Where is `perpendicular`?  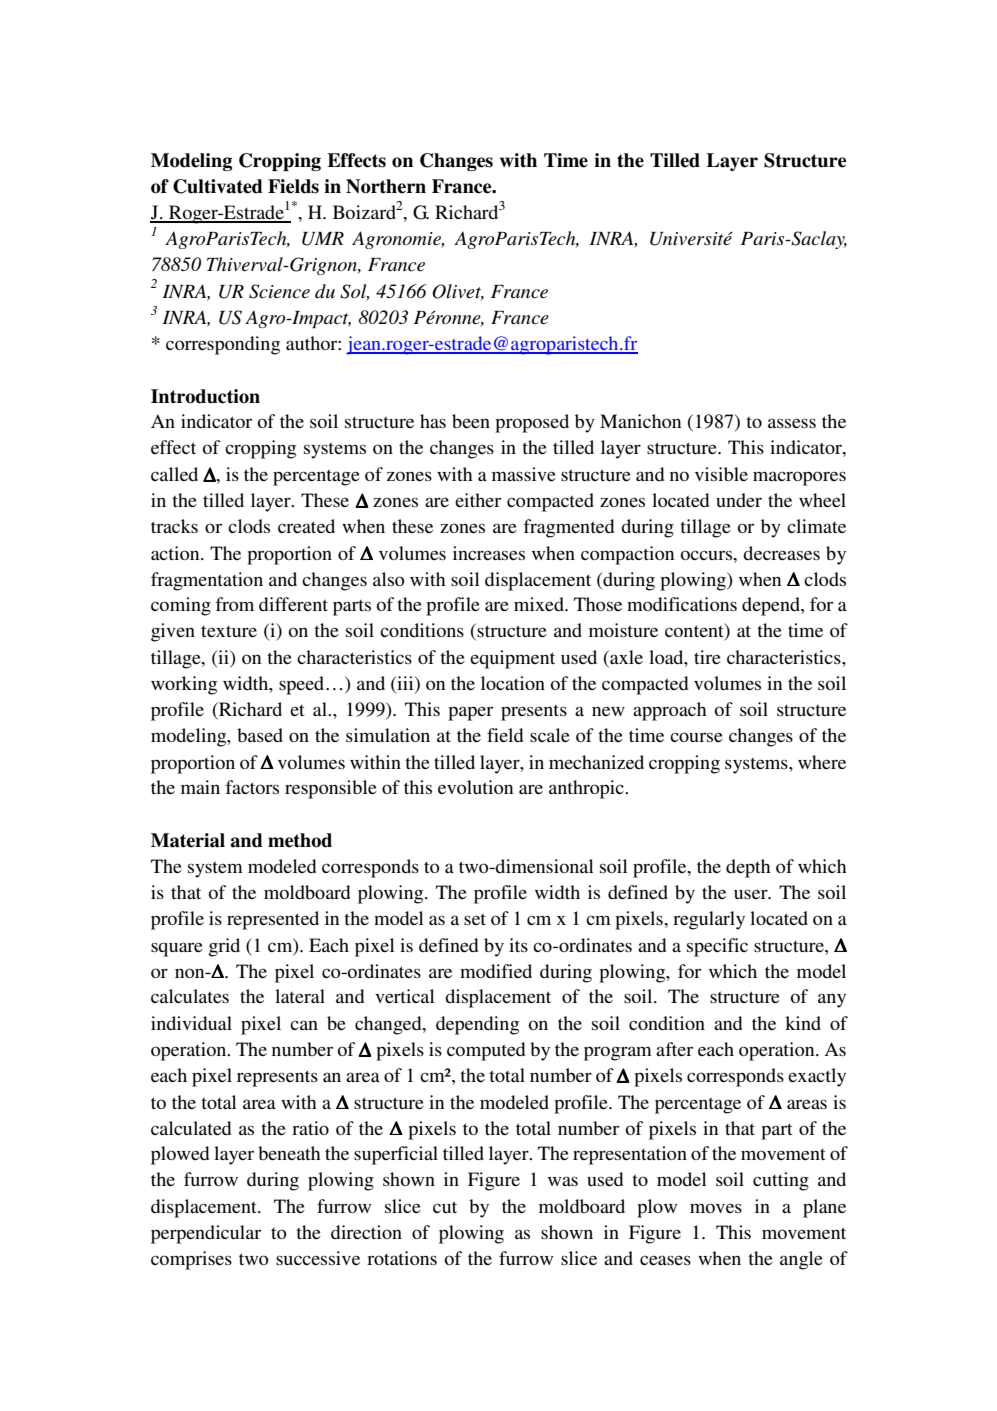
perpendicular is located at coordinates (206, 1234).
